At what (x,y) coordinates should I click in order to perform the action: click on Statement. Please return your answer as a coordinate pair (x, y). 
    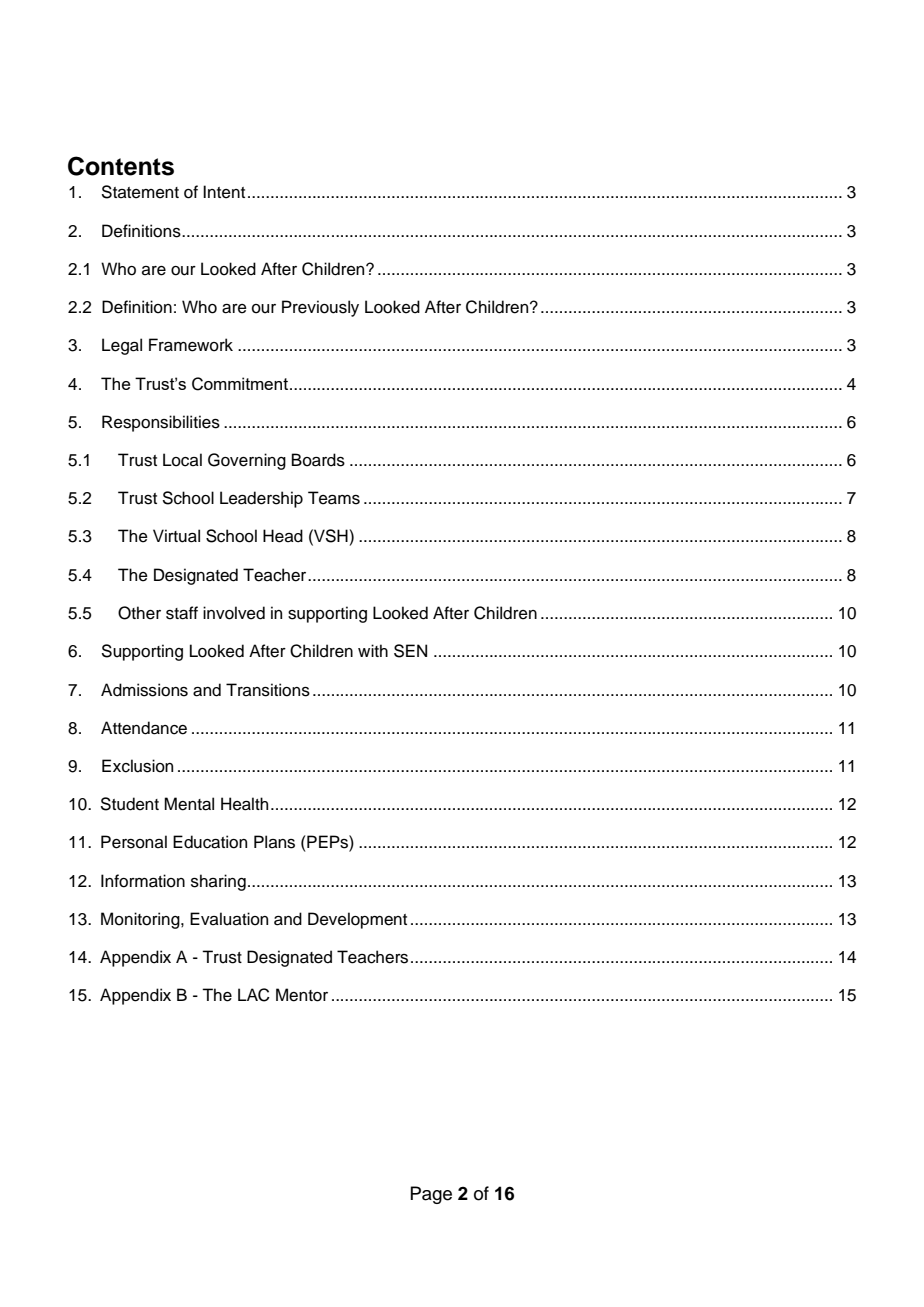
    Looking at the image, I should click on (140, 192).
